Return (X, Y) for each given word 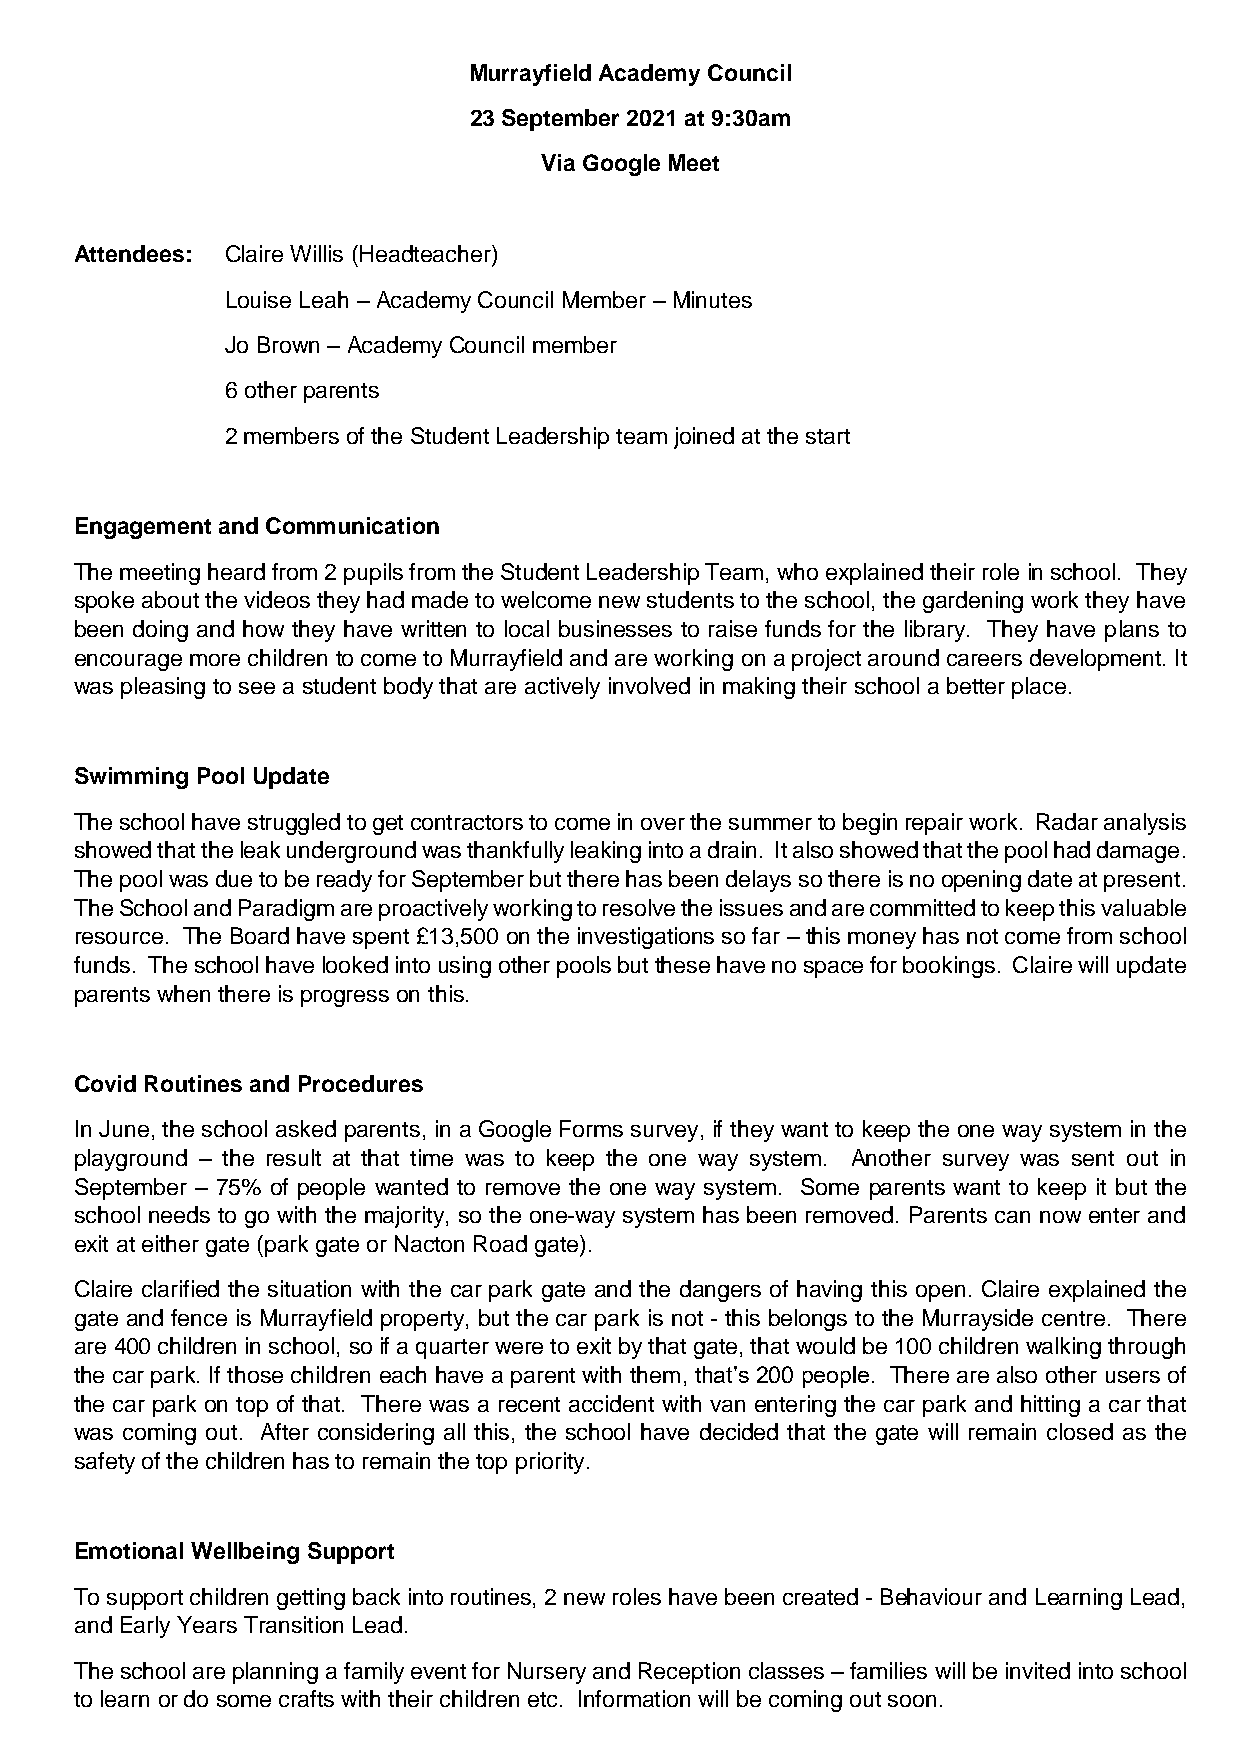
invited (1038, 1670)
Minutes (713, 299)
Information (634, 1698)
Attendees (129, 253)
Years (207, 1624)
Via (558, 162)
